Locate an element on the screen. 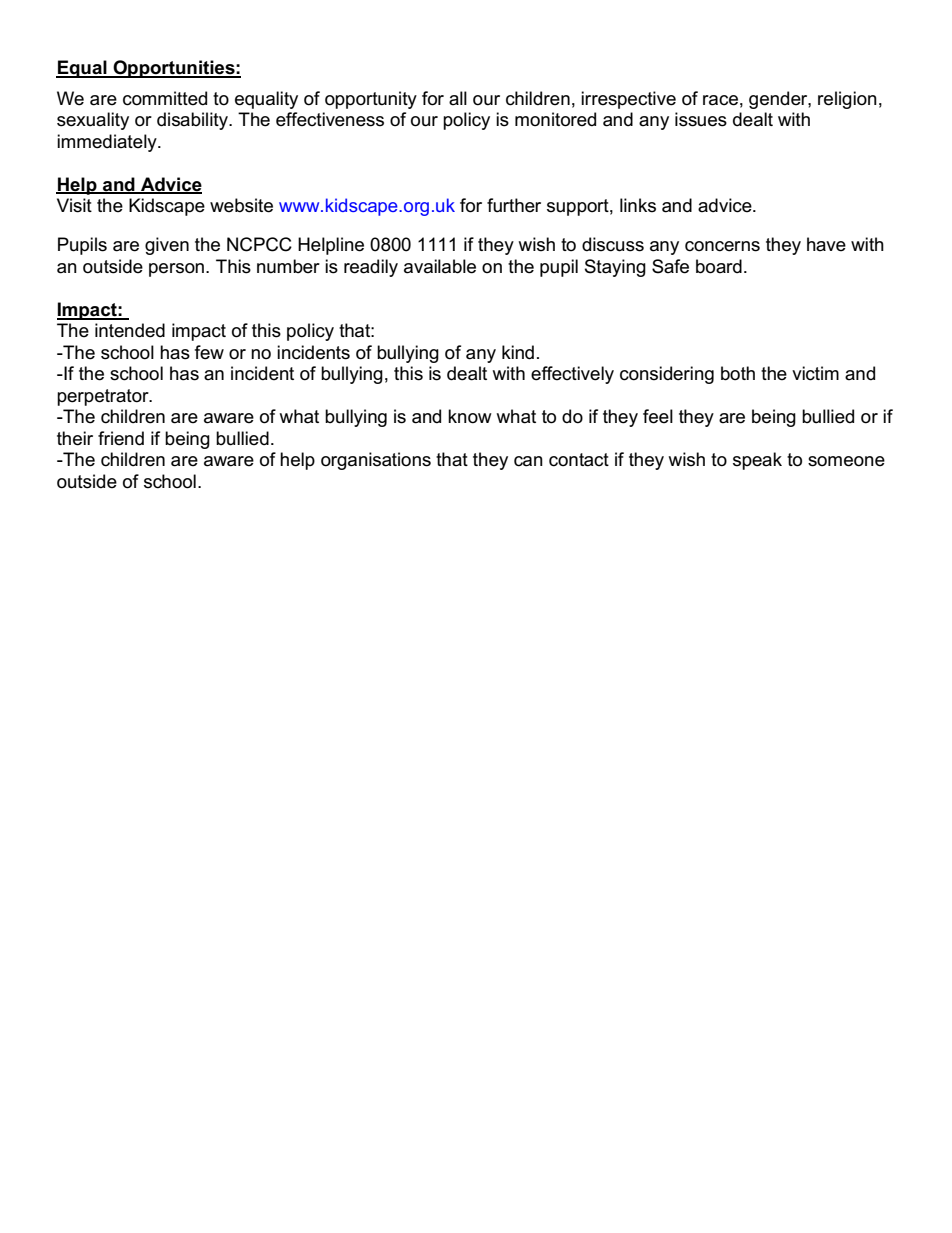  can is located at coordinates (528, 461).
